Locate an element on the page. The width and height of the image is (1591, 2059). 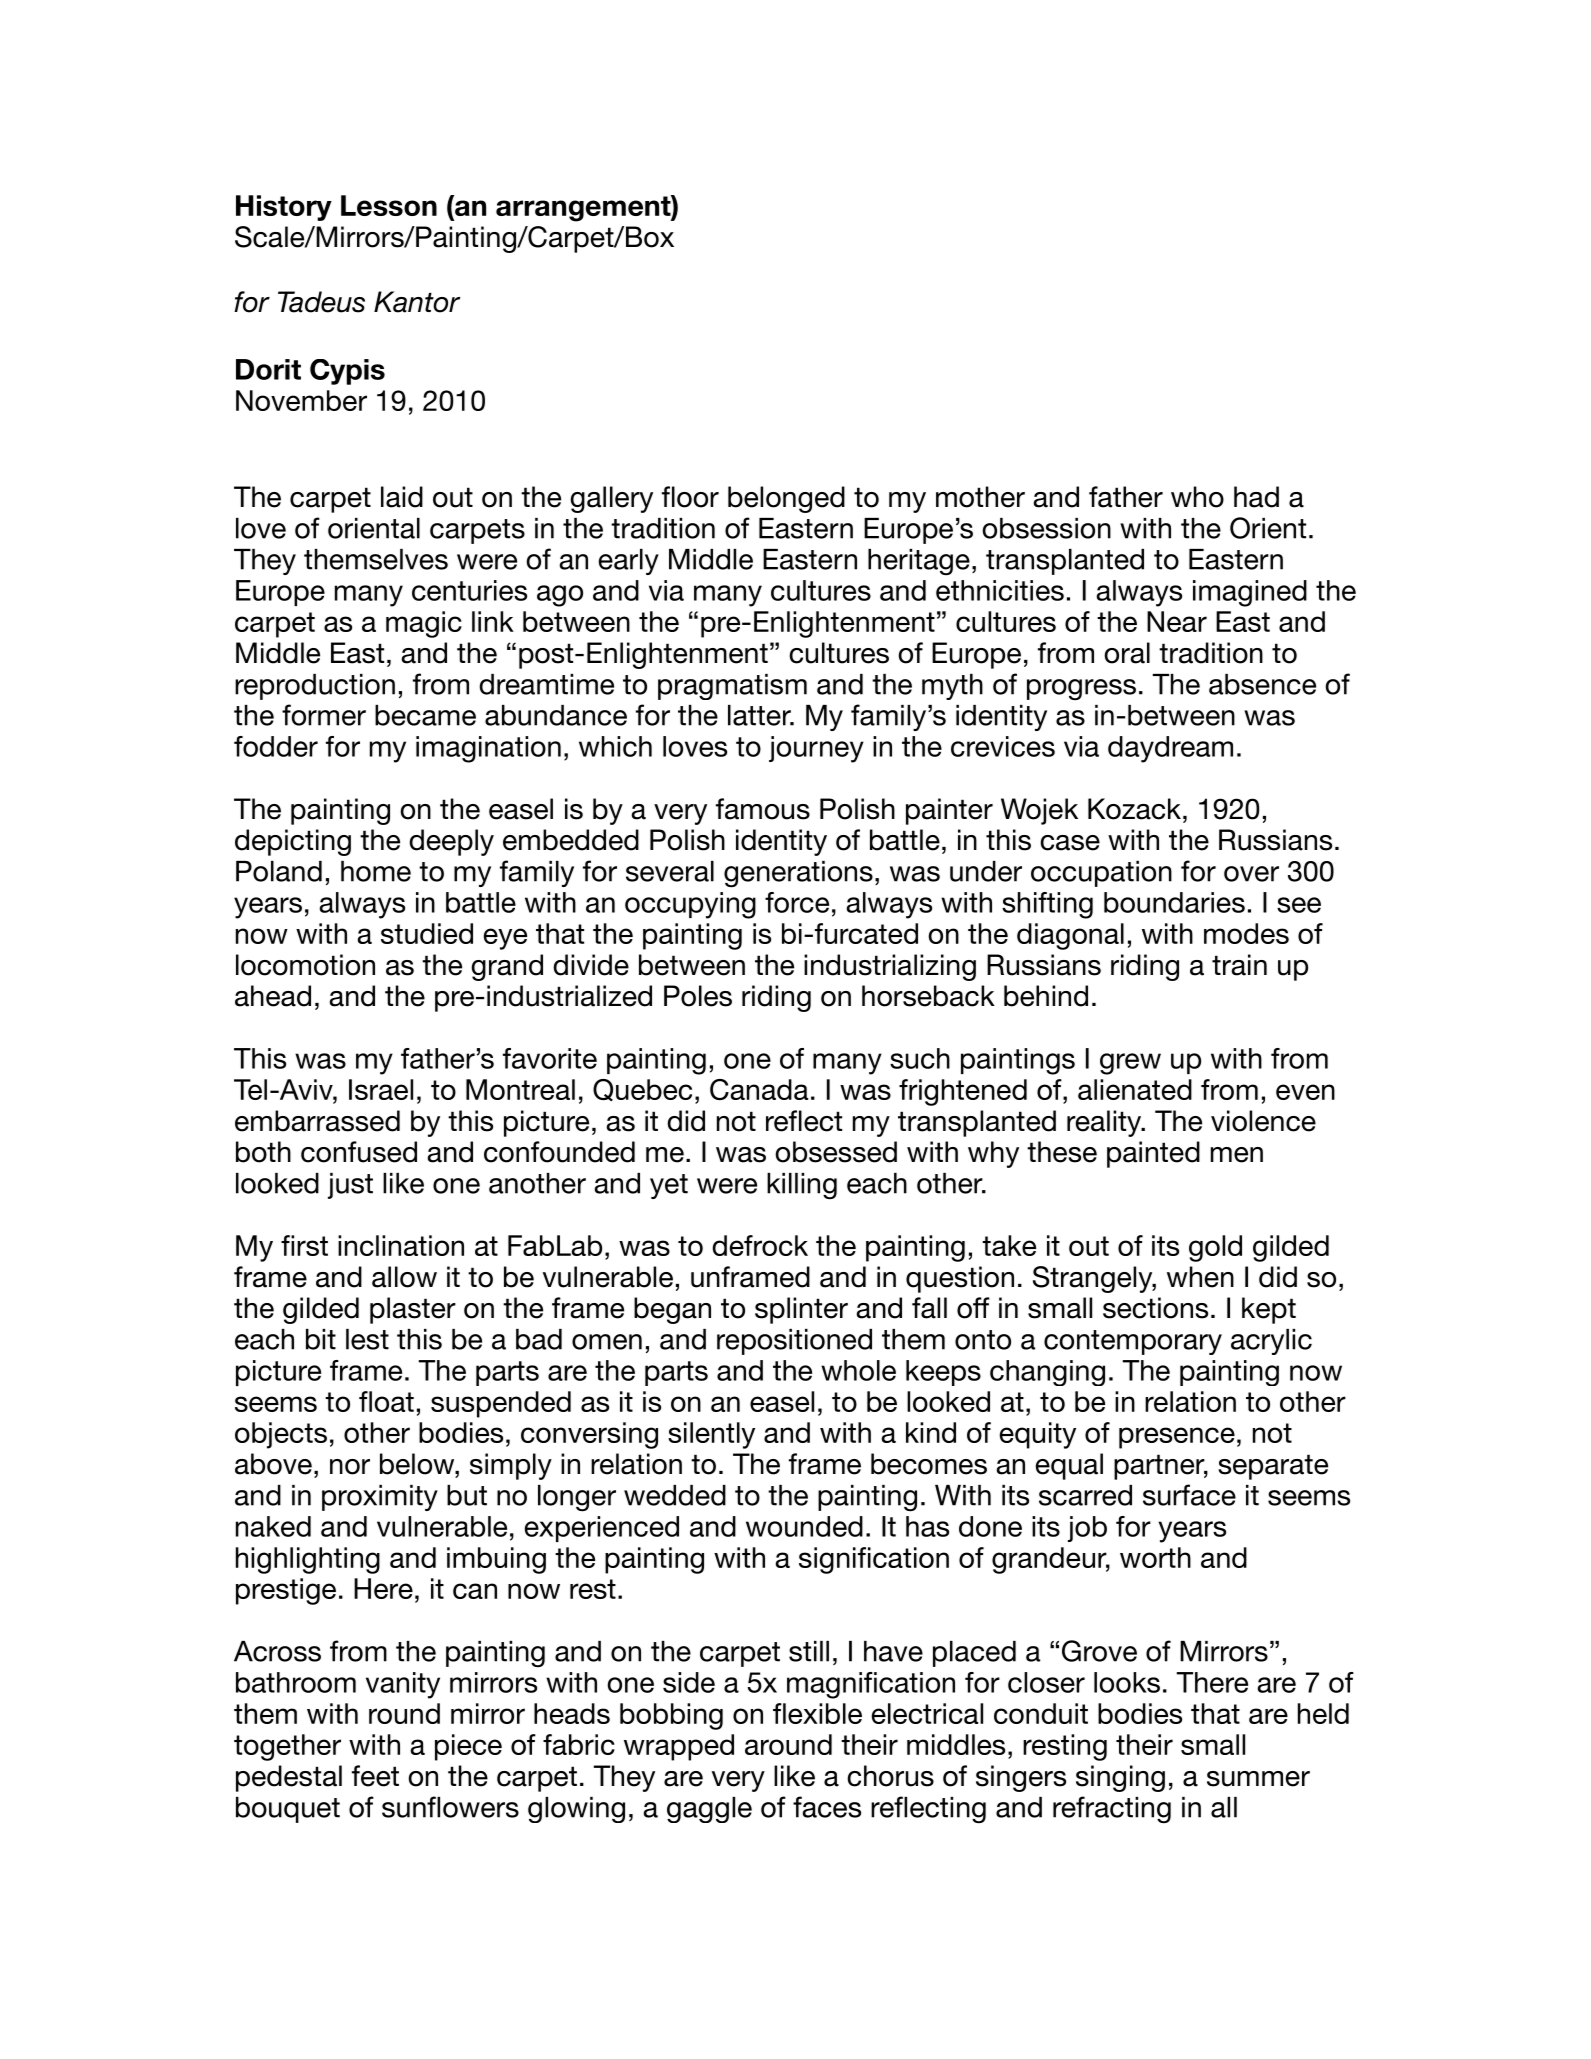
splinter is located at coordinates (801, 1310).
